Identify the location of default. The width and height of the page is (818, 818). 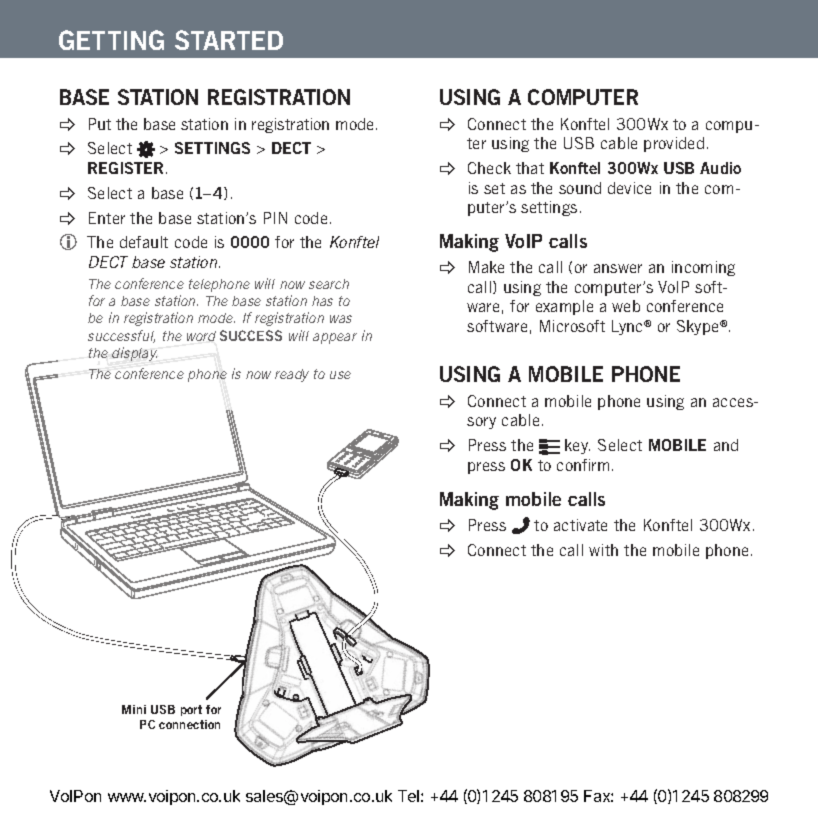
(144, 242).
